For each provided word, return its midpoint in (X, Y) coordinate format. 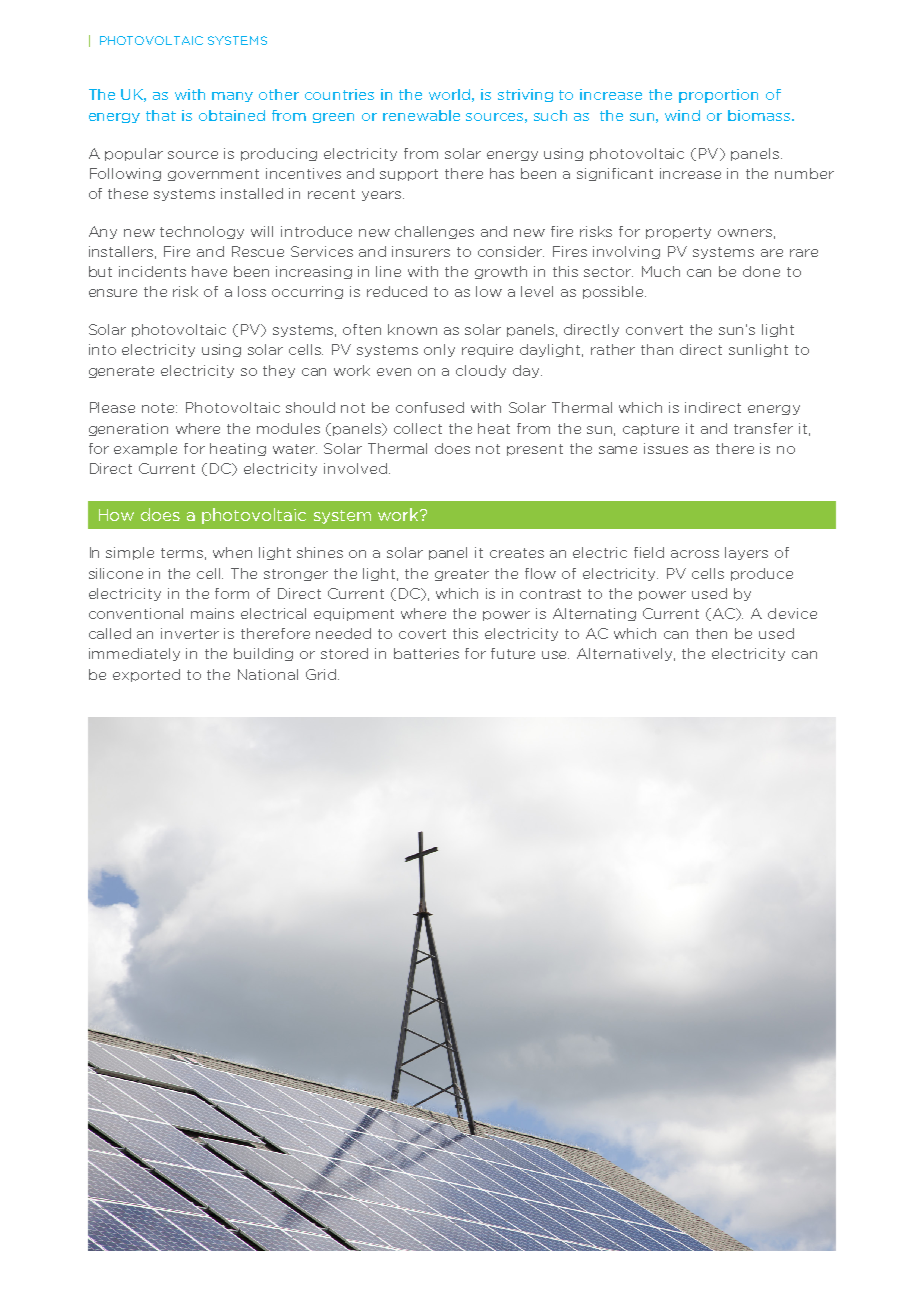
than (657, 349)
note (159, 408)
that (161, 115)
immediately (134, 654)
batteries (426, 653)
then (711, 633)
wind (682, 115)
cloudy (481, 371)
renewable (421, 115)
